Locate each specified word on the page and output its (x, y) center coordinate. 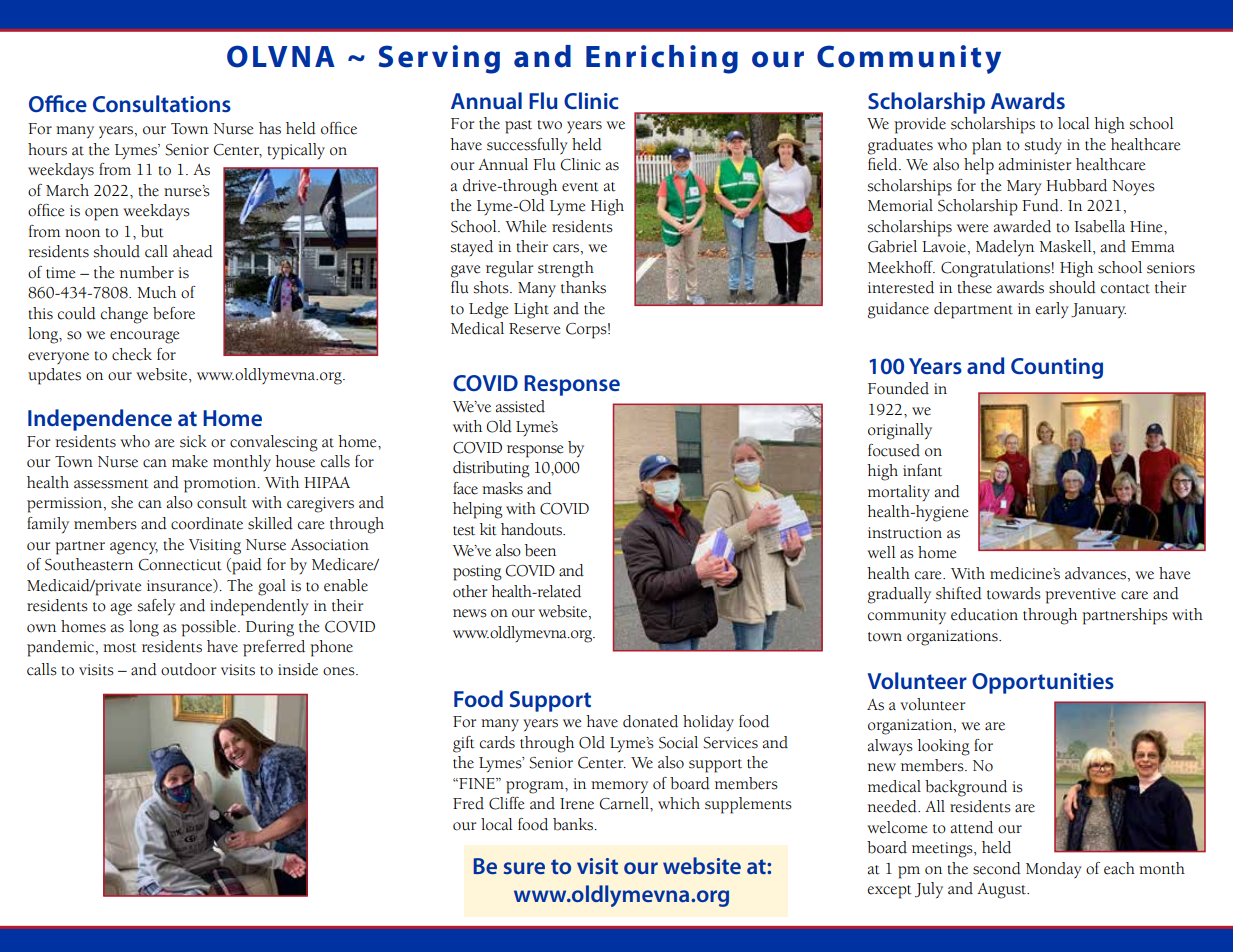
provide (920, 125)
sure (524, 868)
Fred (468, 803)
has (270, 128)
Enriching (662, 59)
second (997, 868)
